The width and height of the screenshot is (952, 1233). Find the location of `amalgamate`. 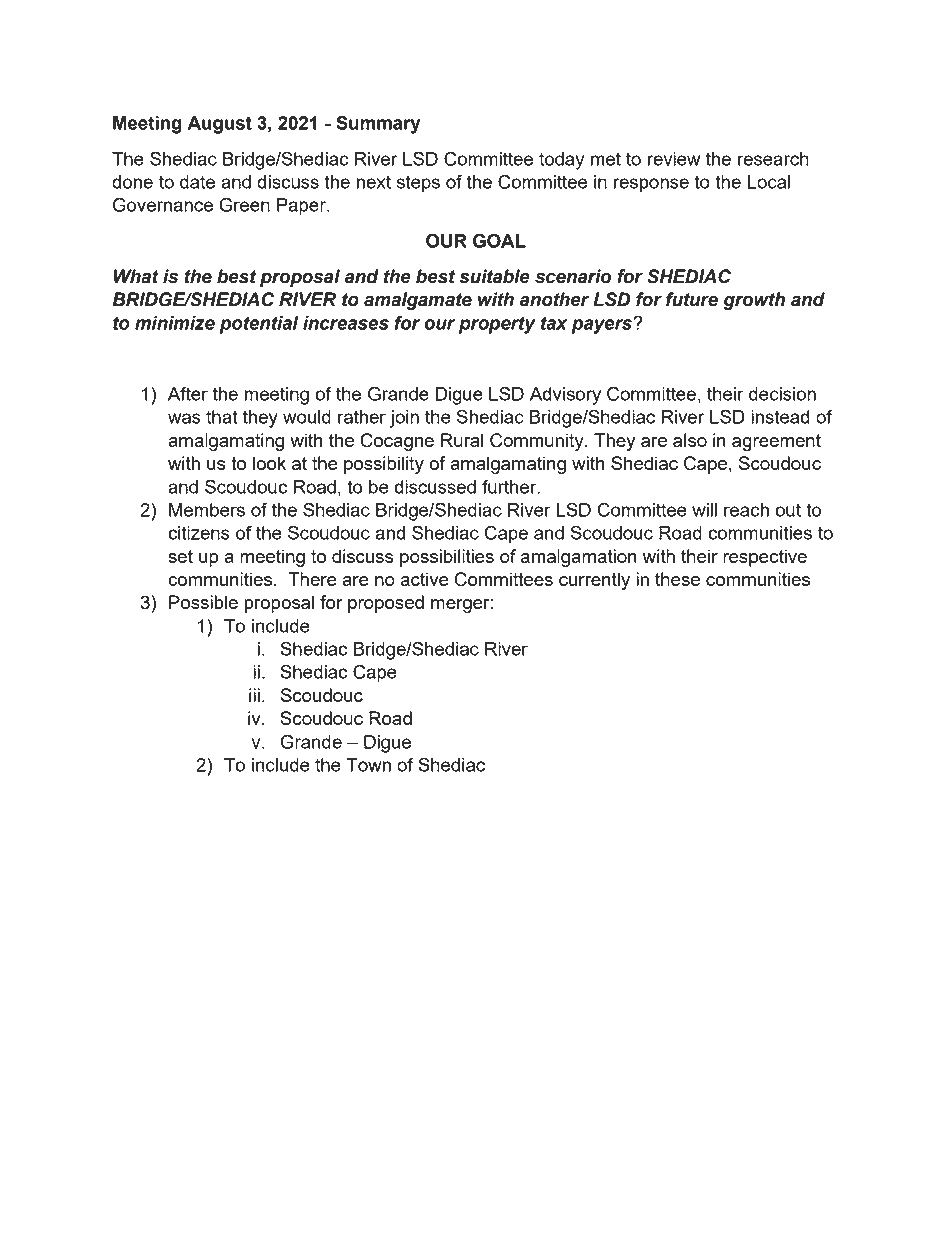

amalgamate is located at coordinates (418, 301).
